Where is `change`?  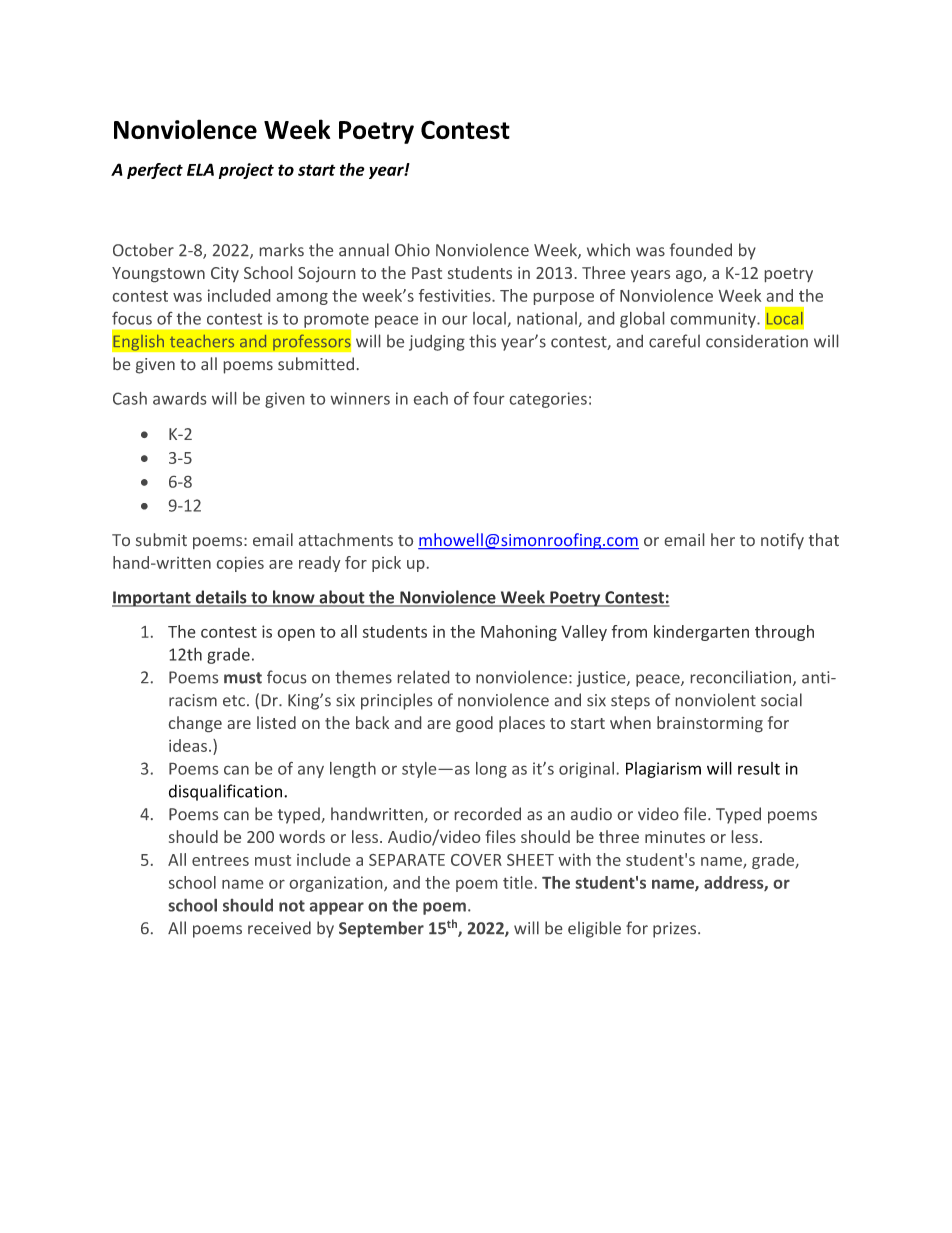 change is located at coordinates (195, 724).
